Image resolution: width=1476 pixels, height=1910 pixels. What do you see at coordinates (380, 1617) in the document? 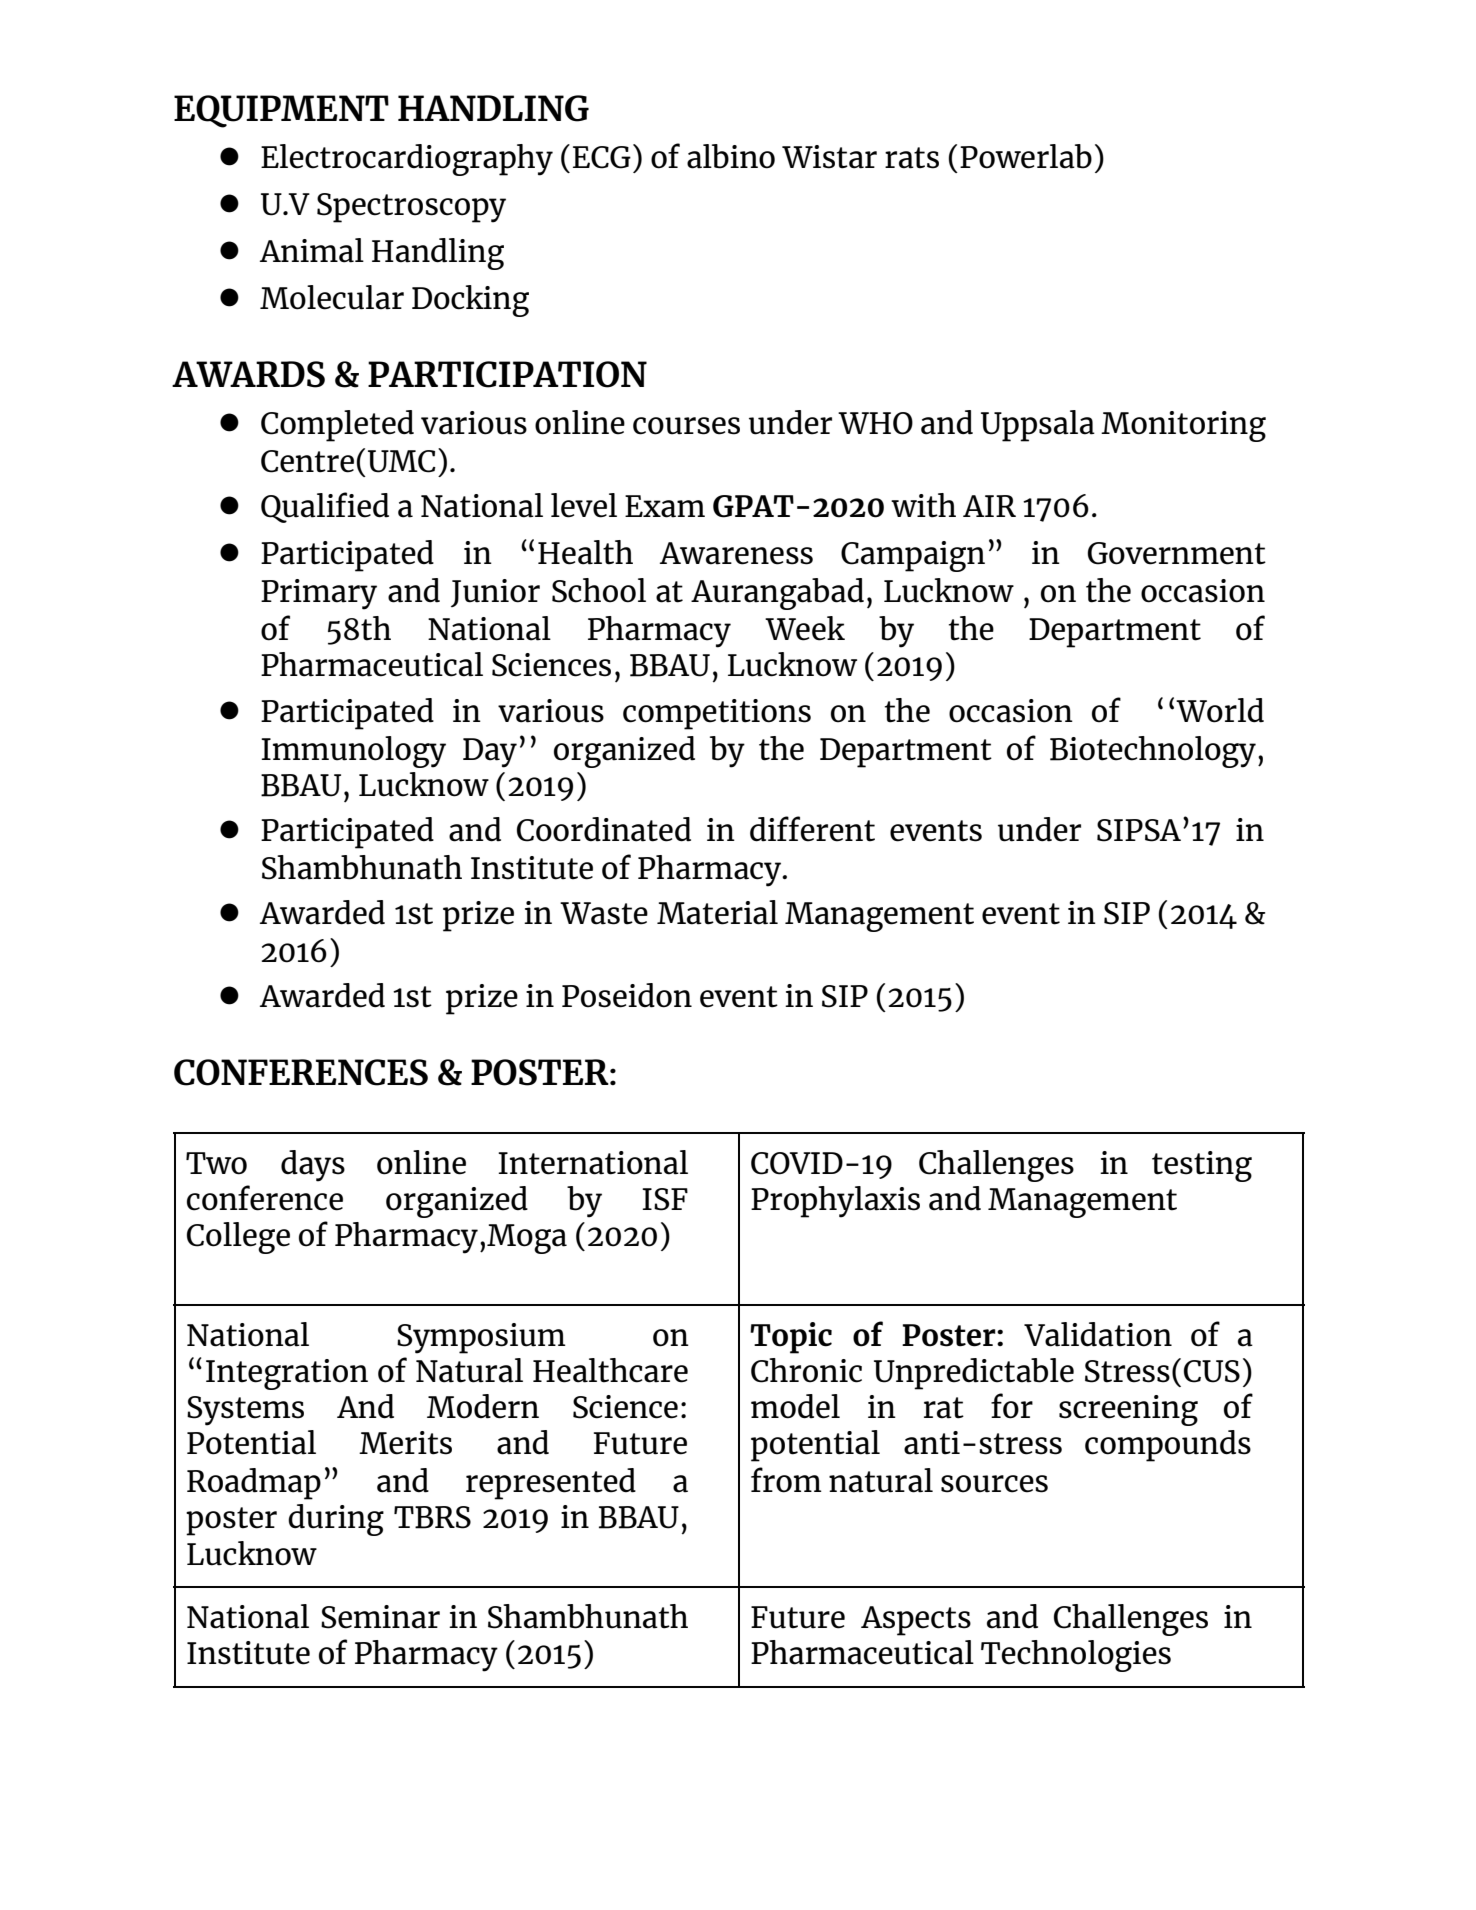
I see `Seminar` at bounding box center [380, 1617].
